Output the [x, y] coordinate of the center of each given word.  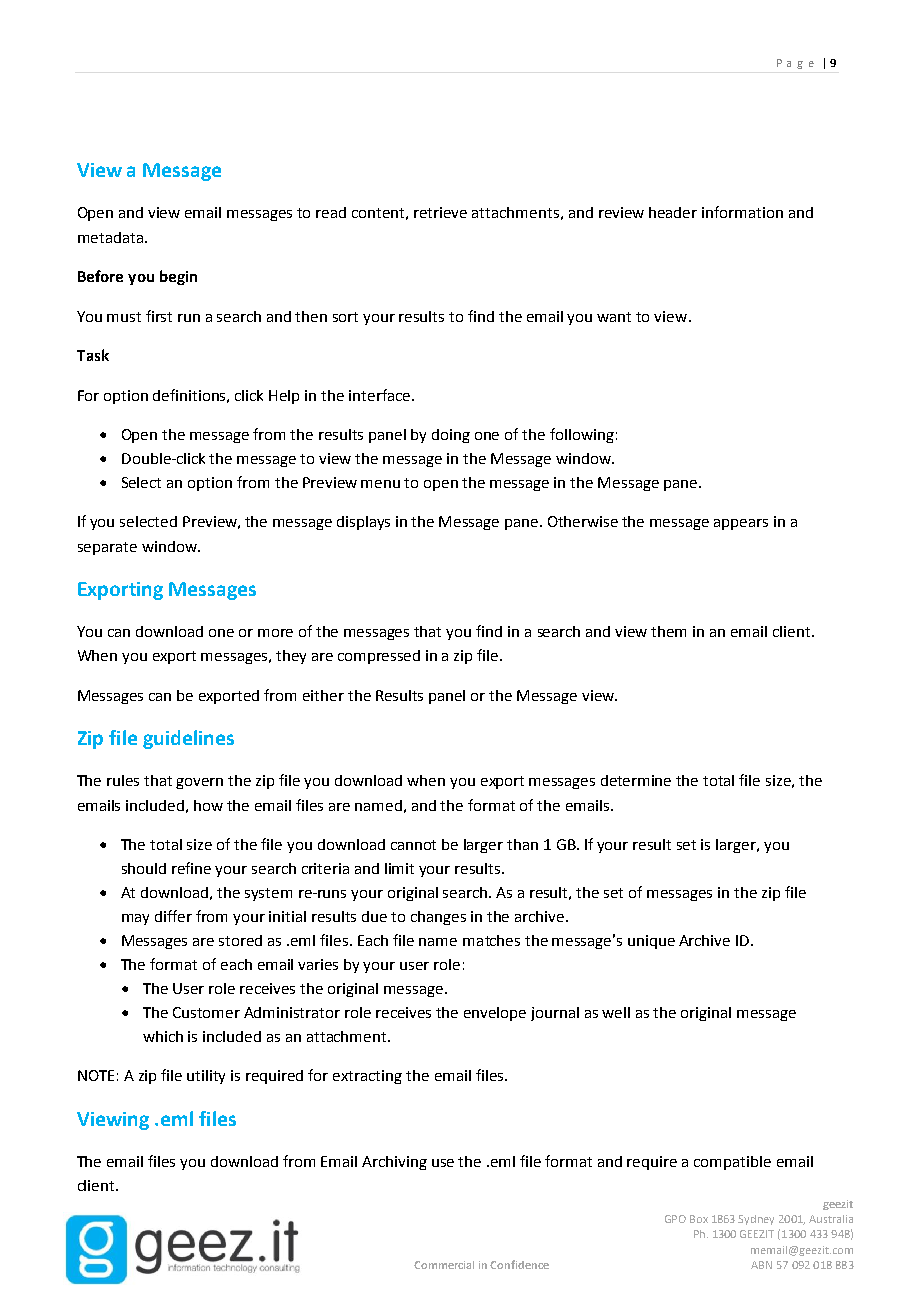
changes [438, 918]
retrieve [440, 212]
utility [206, 1077]
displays [363, 523]
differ [173, 916]
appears [741, 524]
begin [178, 277]
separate [107, 548]
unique [651, 942]
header [673, 212]
